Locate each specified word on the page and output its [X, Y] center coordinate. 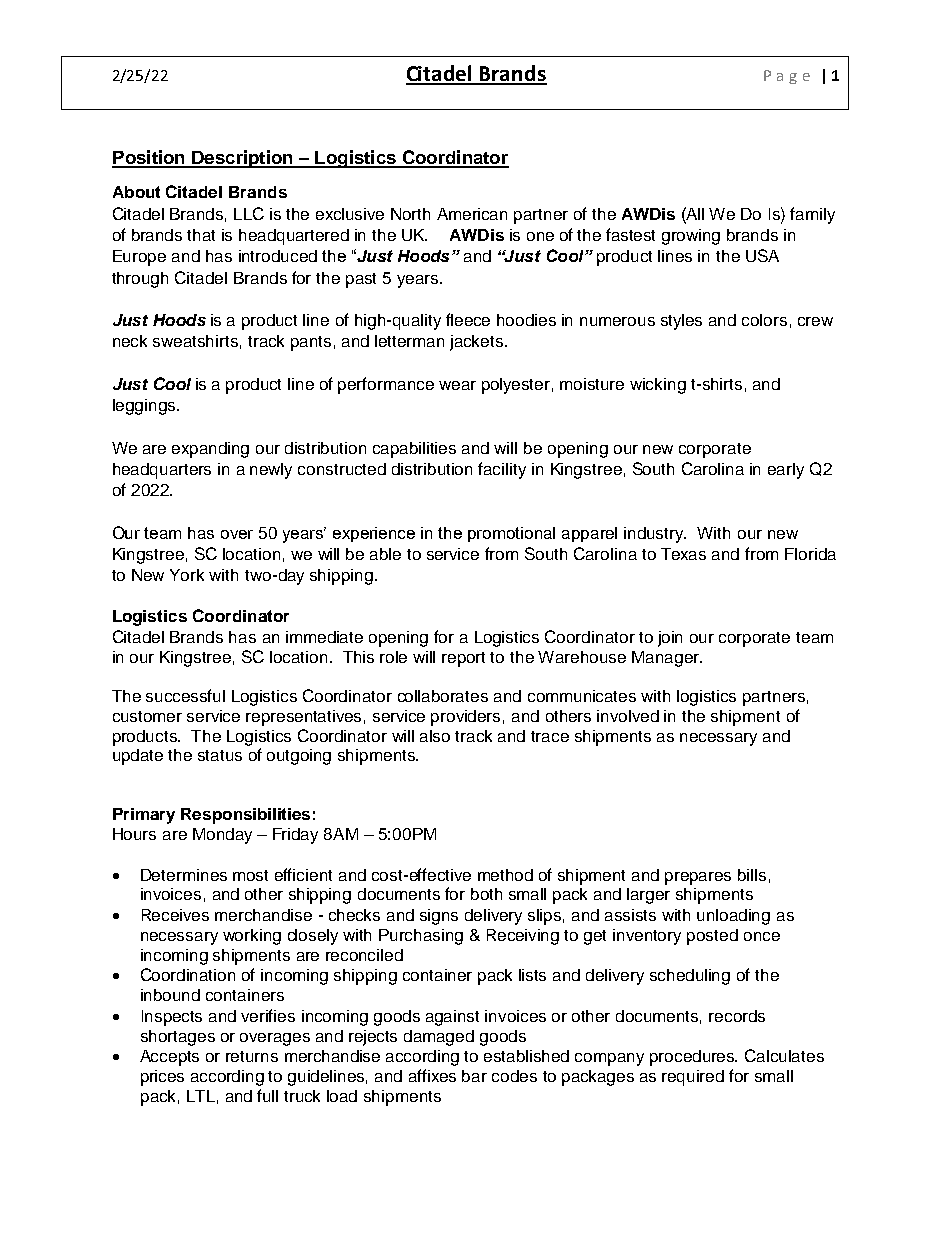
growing [691, 237]
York [187, 575]
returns [252, 1056]
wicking [658, 386]
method [505, 875]
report [463, 659]
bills [752, 875]
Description [242, 159]
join [670, 639]
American [472, 214]
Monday [222, 836]
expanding [210, 450]
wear [457, 385]
